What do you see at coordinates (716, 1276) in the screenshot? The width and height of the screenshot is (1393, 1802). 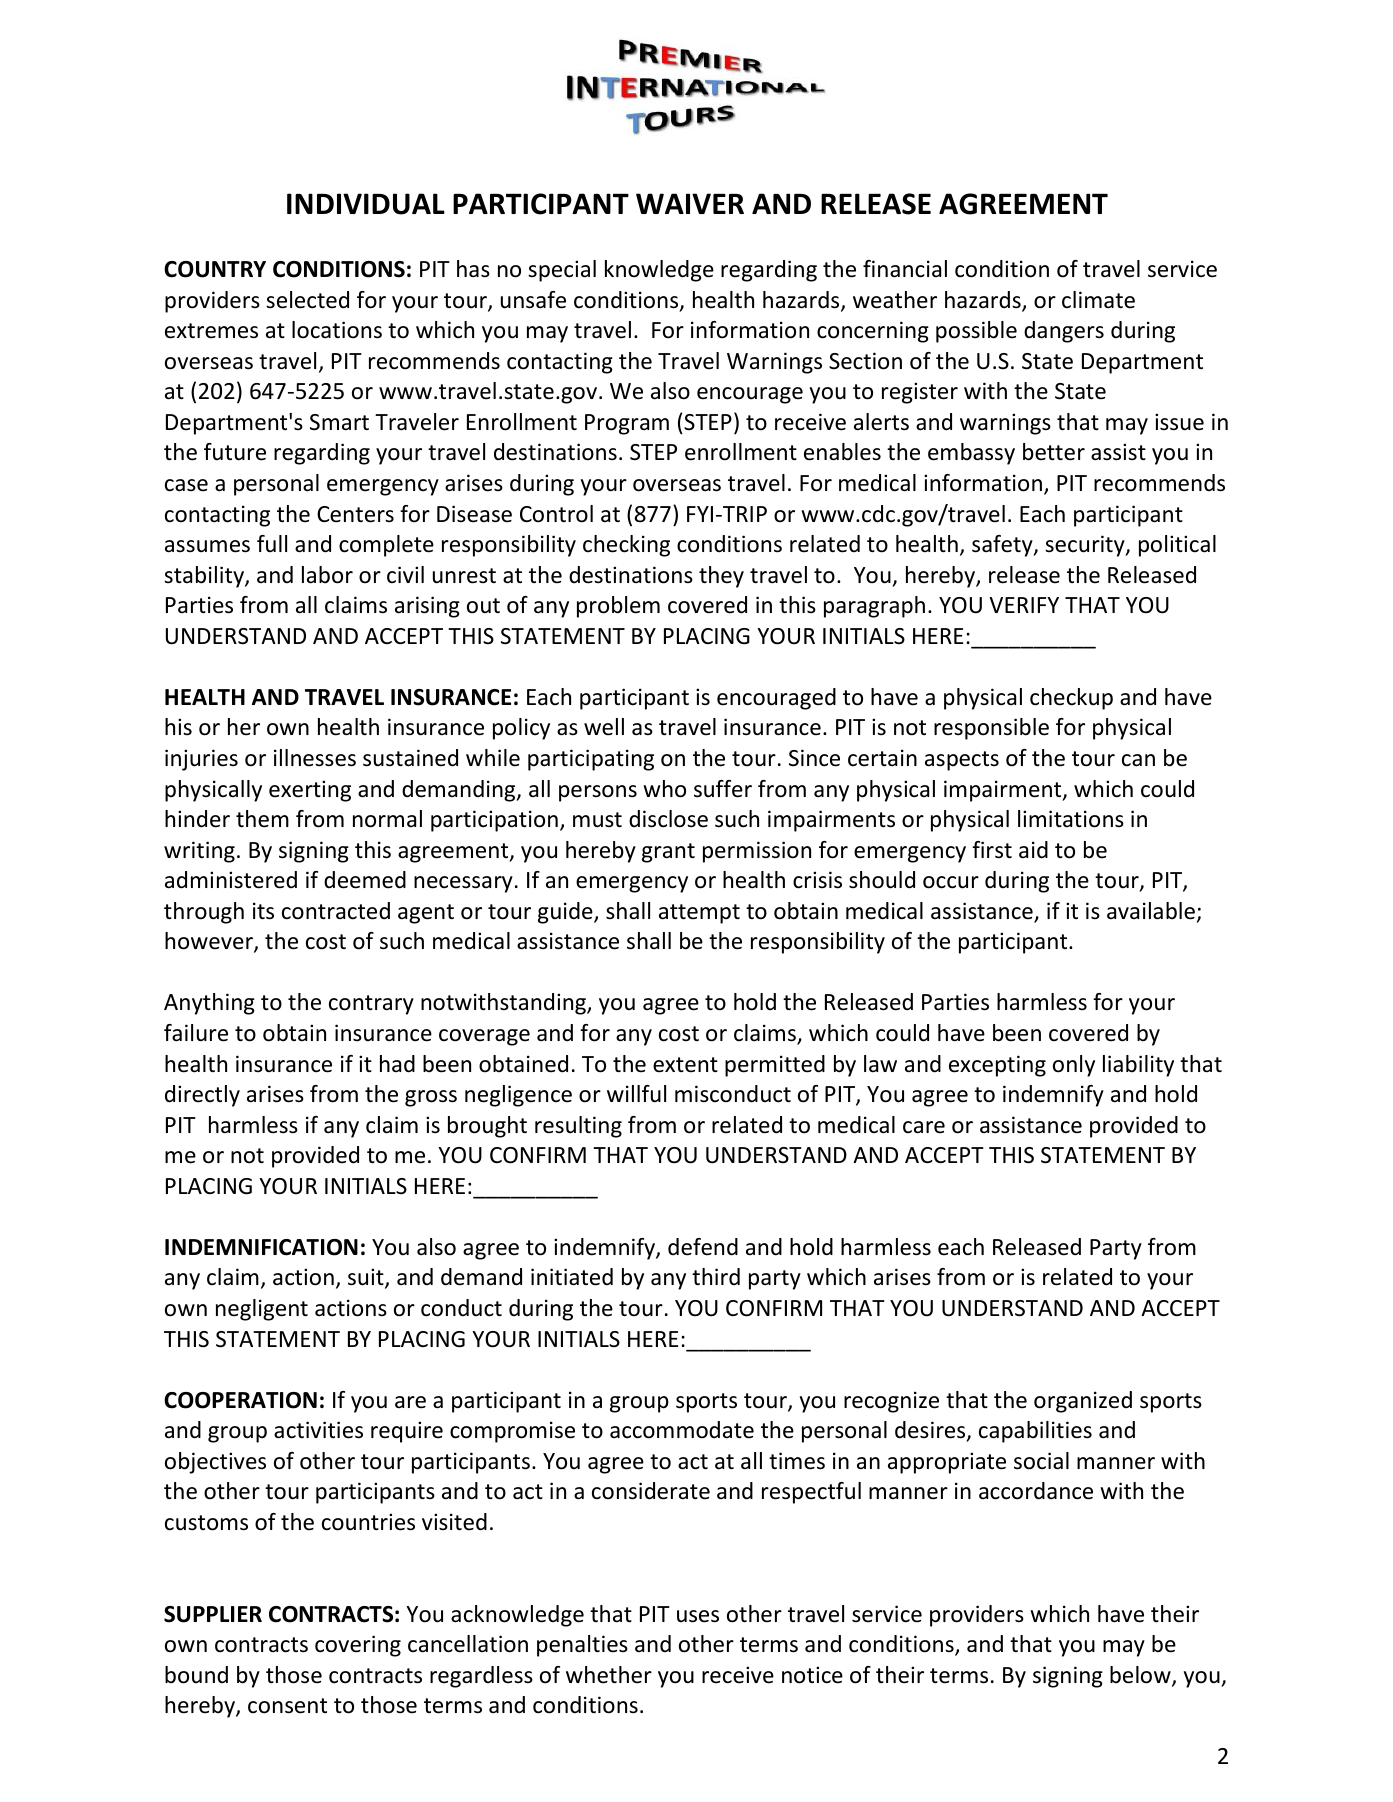 I see `third` at bounding box center [716, 1276].
